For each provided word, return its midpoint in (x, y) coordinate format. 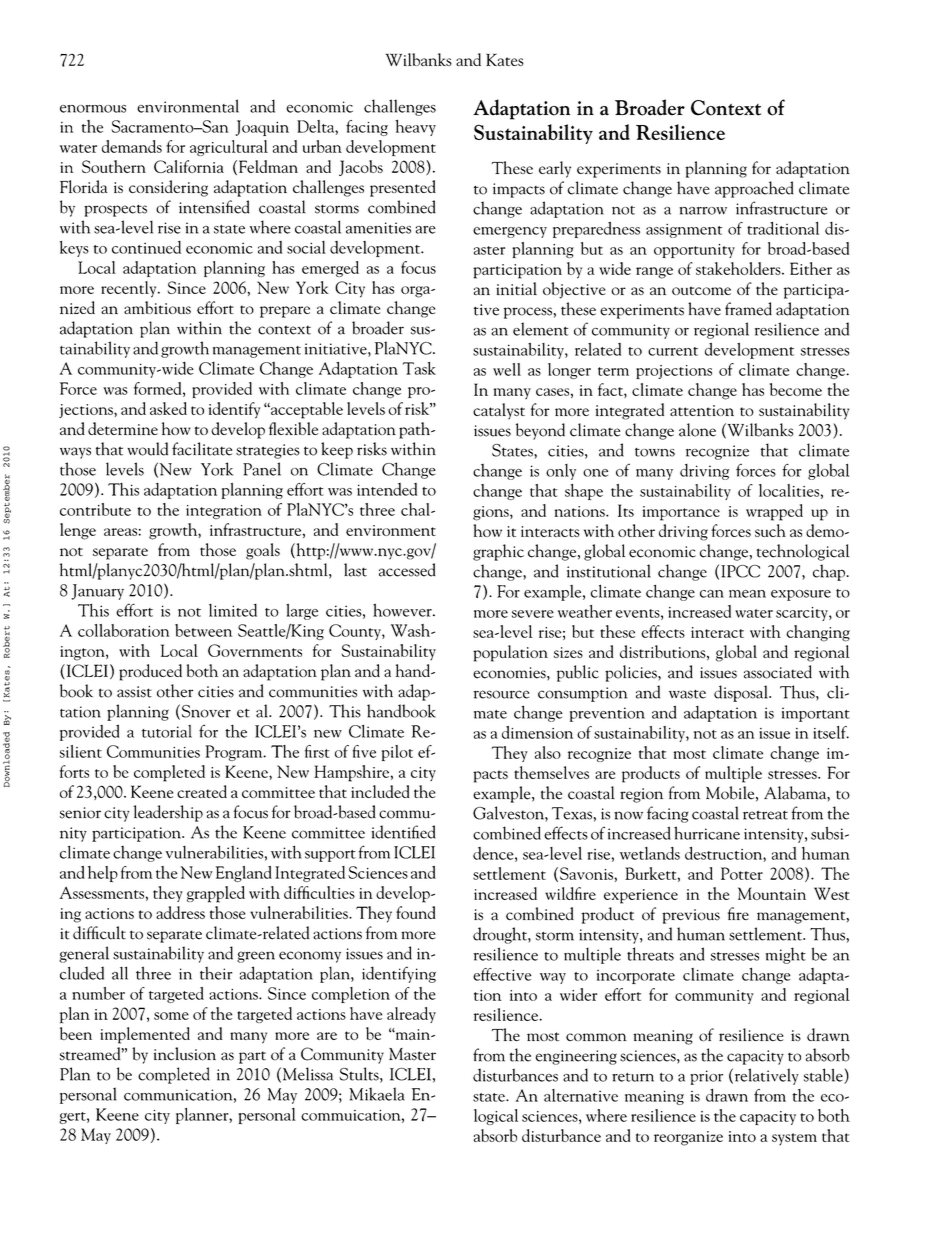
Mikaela (377, 1094)
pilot (397, 753)
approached (754, 189)
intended (387, 489)
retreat (765, 815)
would (147, 449)
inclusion (185, 1054)
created (202, 791)
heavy (415, 127)
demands (132, 146)
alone (697, 430)
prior (706, 1077)
